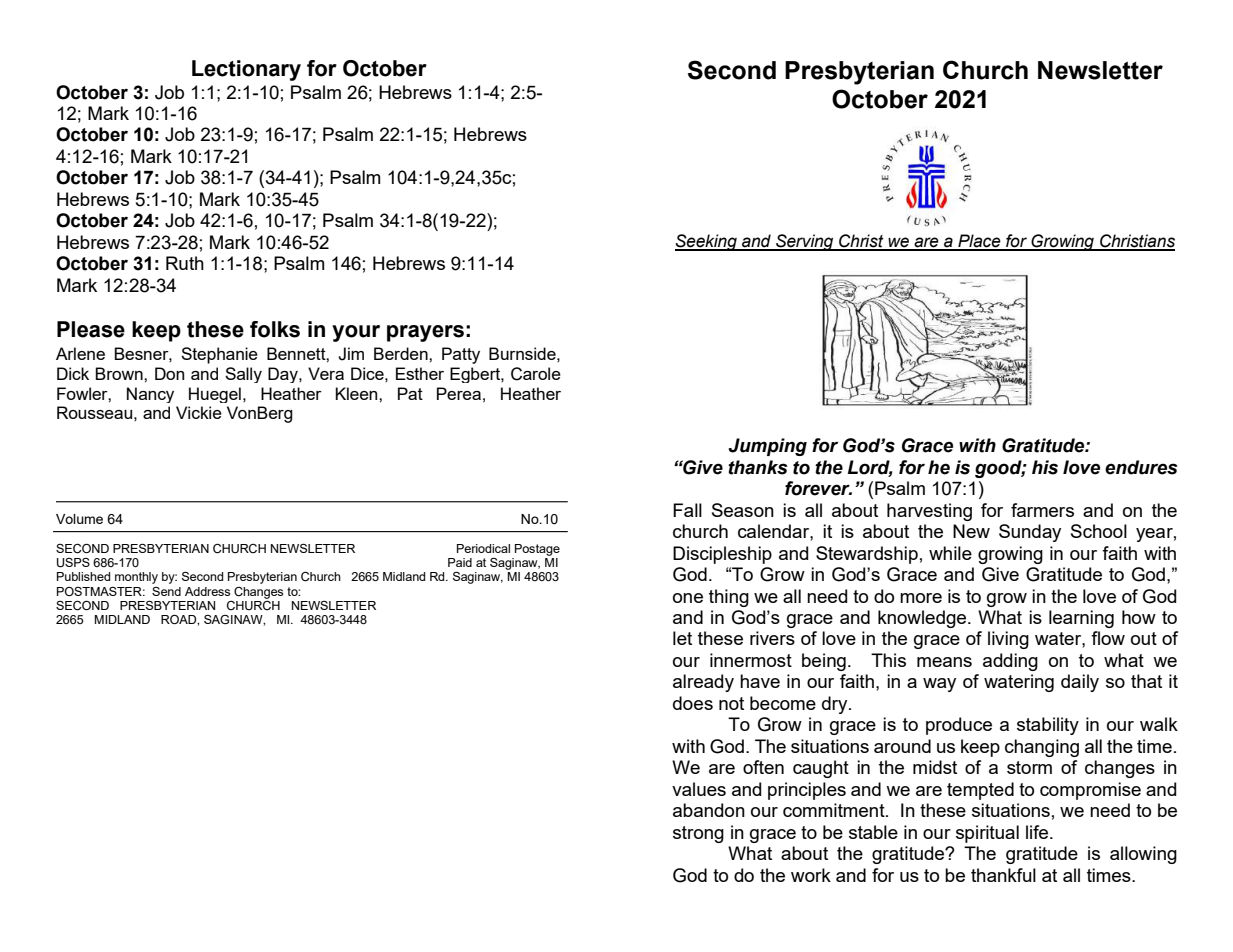  What do you see at coordinates (199, 412) in the page?
I see `Vickie` at bounding box center [199, 412].
